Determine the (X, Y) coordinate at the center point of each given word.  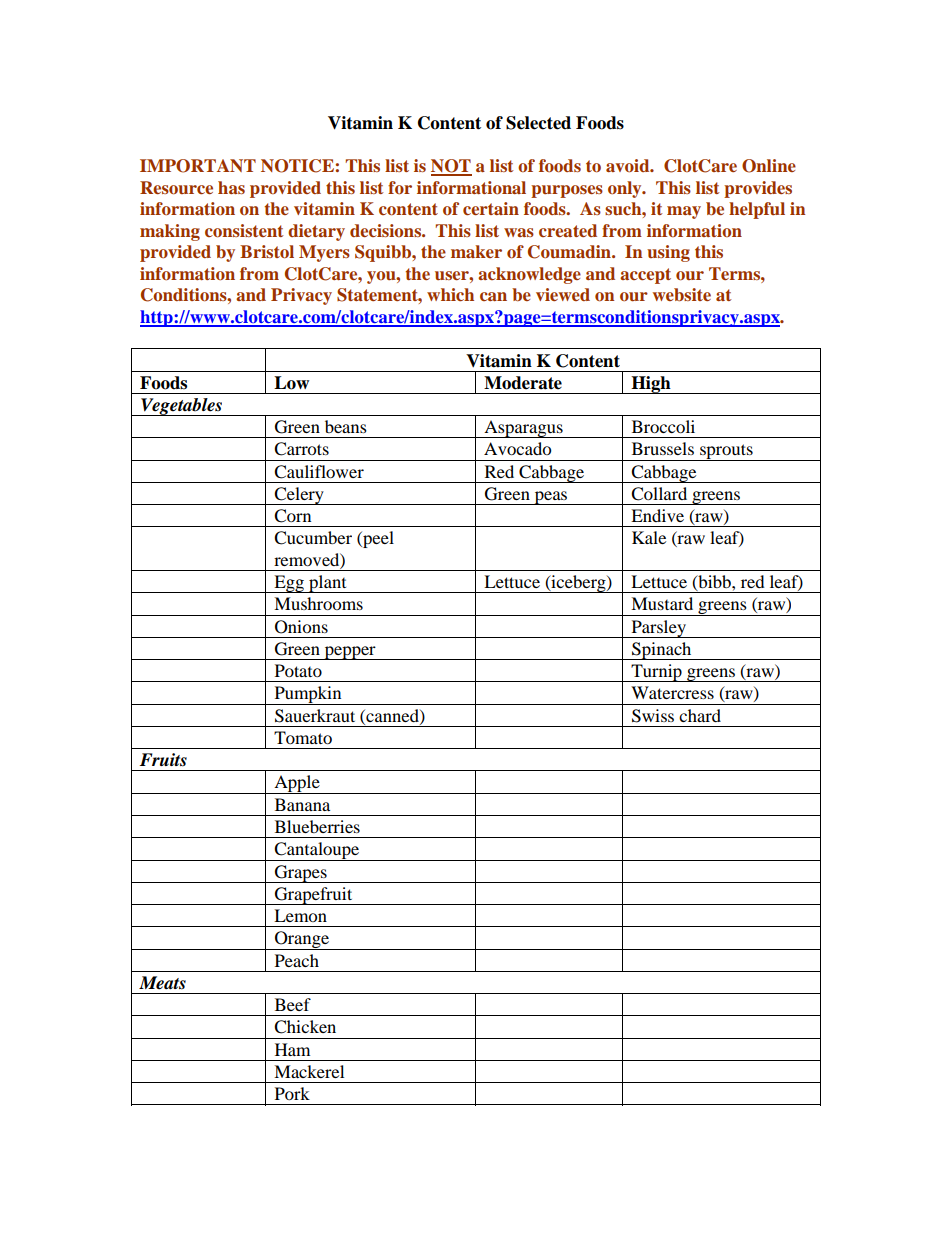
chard (700, 715)
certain (491, 208)
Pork (292, 1093)
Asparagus (523, 429)
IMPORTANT (198, 166)
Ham (292, 1049)
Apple (297, 784)
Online (769, 166)
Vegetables (181, 407)
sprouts (726, 452)
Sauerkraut (315, 716)
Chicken (305, 1027)
